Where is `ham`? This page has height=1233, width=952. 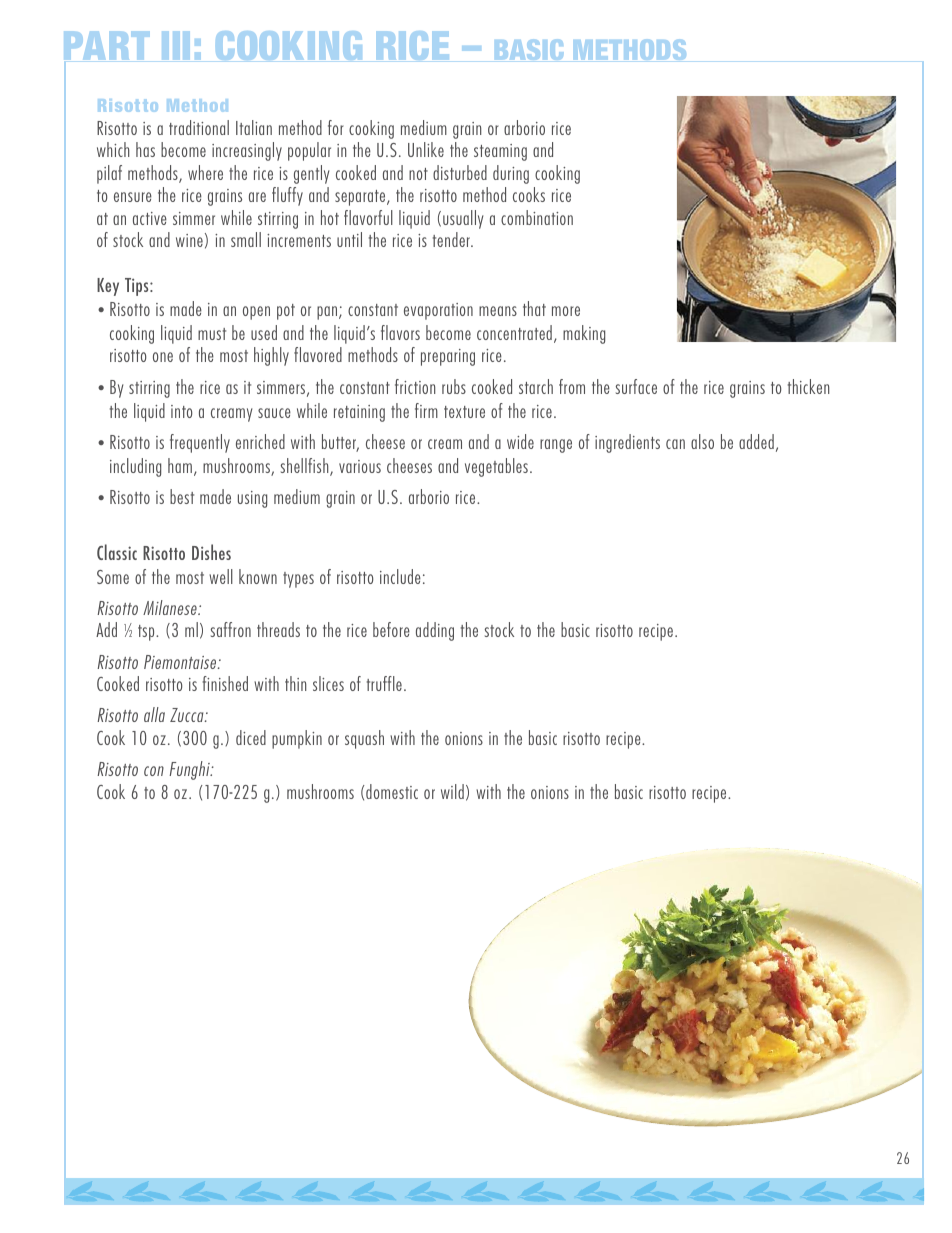 ham is located at coordinates (180, 465).
